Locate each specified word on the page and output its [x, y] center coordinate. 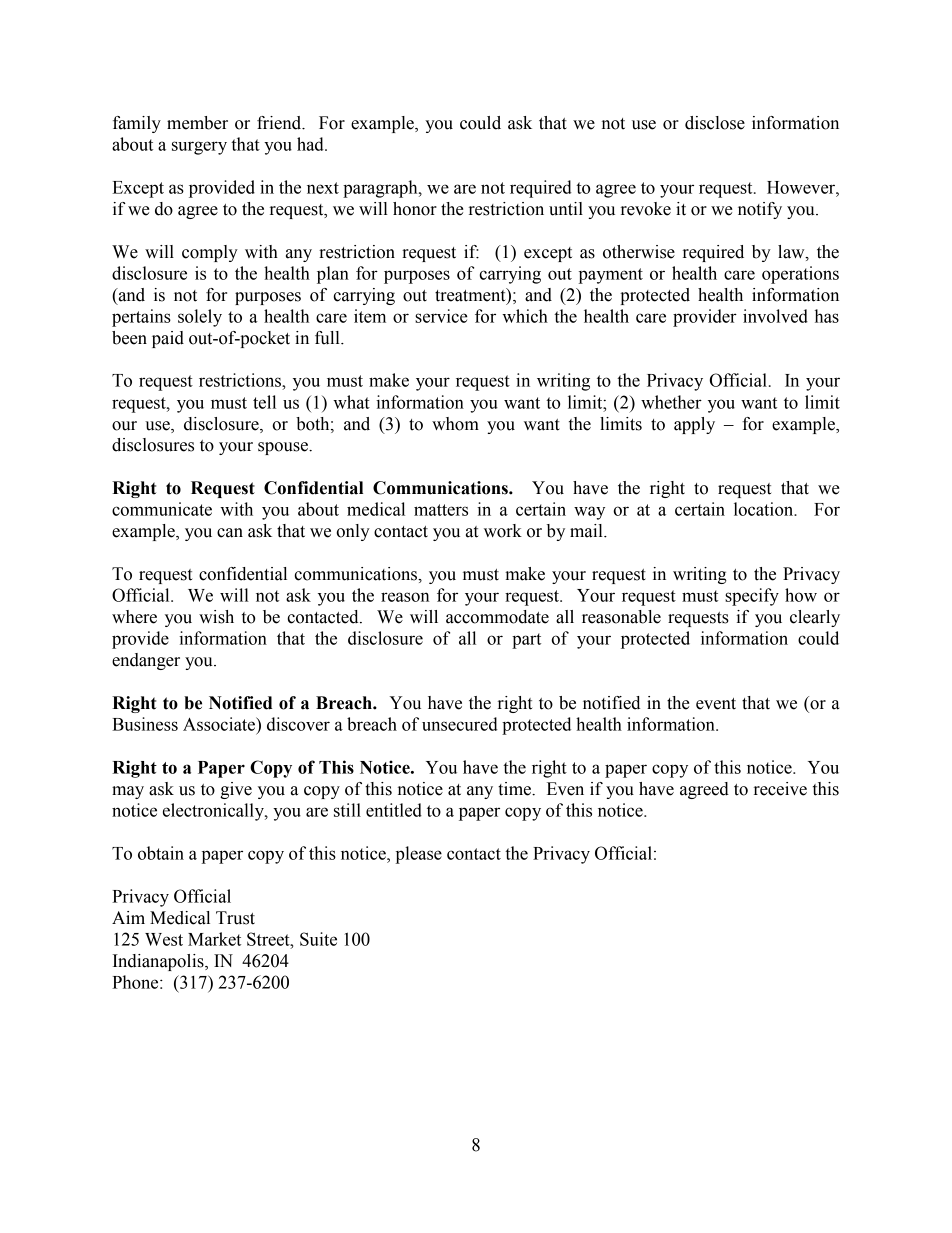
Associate [220, 724]
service [441, 316]
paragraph [381, 189]
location [765, 509]
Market [214, 939]
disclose [715, 123]
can [230, 533]
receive [780, 789]
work [503, 531]
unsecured [460, 724]
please [419, 855]
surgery [199, 148]
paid [168, 339]
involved [775, 316]
